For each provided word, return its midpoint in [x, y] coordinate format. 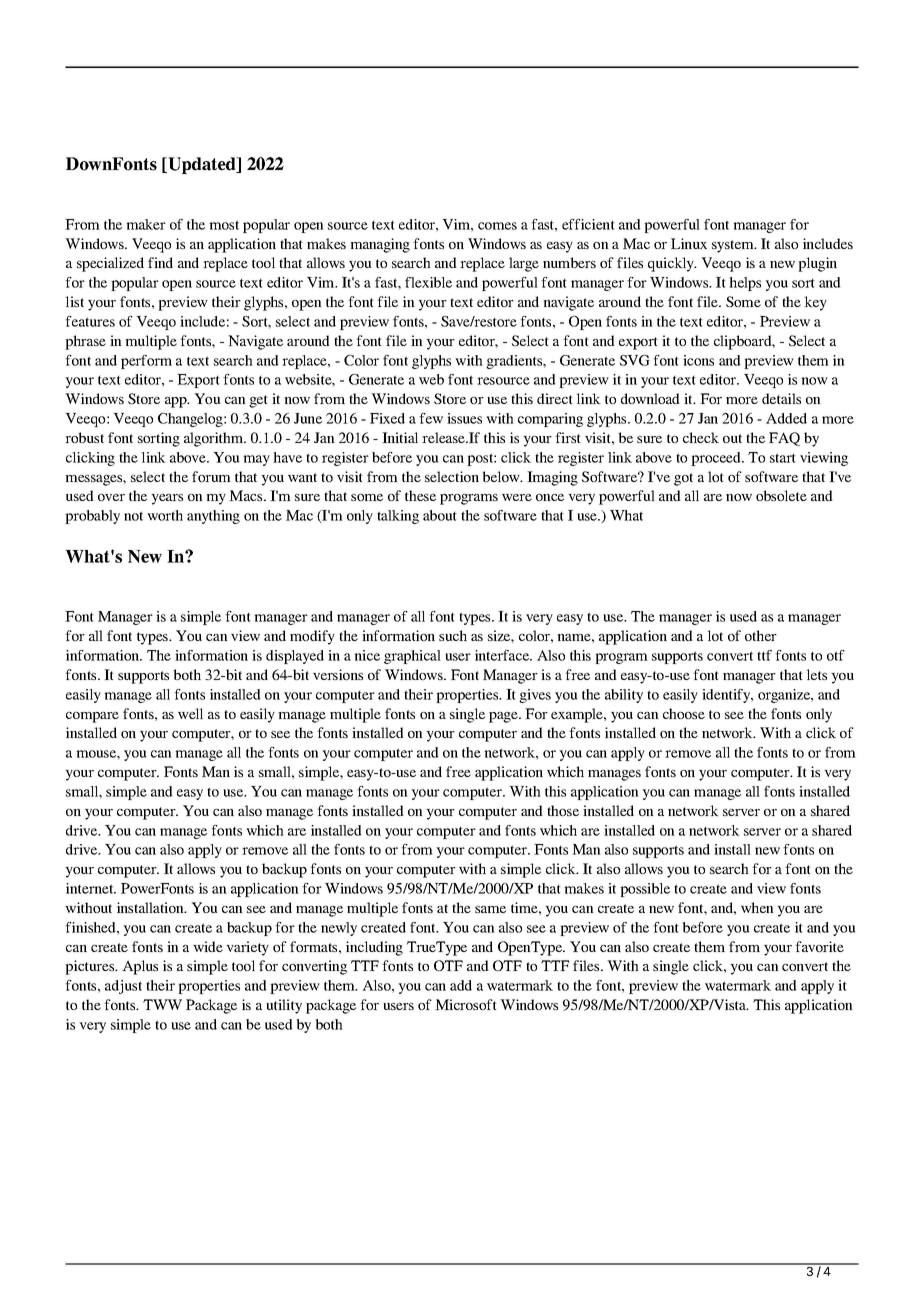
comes [497, 226]
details [781, 398]
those [563, 810]
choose [684, 713]
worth [165, 515]
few [431, 418]
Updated [202, 165]
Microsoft [466, 1004]
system [734, 246]
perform [146, 362]
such [453, 635]
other [761, 635]
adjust [123, 987]
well [190, 713]
